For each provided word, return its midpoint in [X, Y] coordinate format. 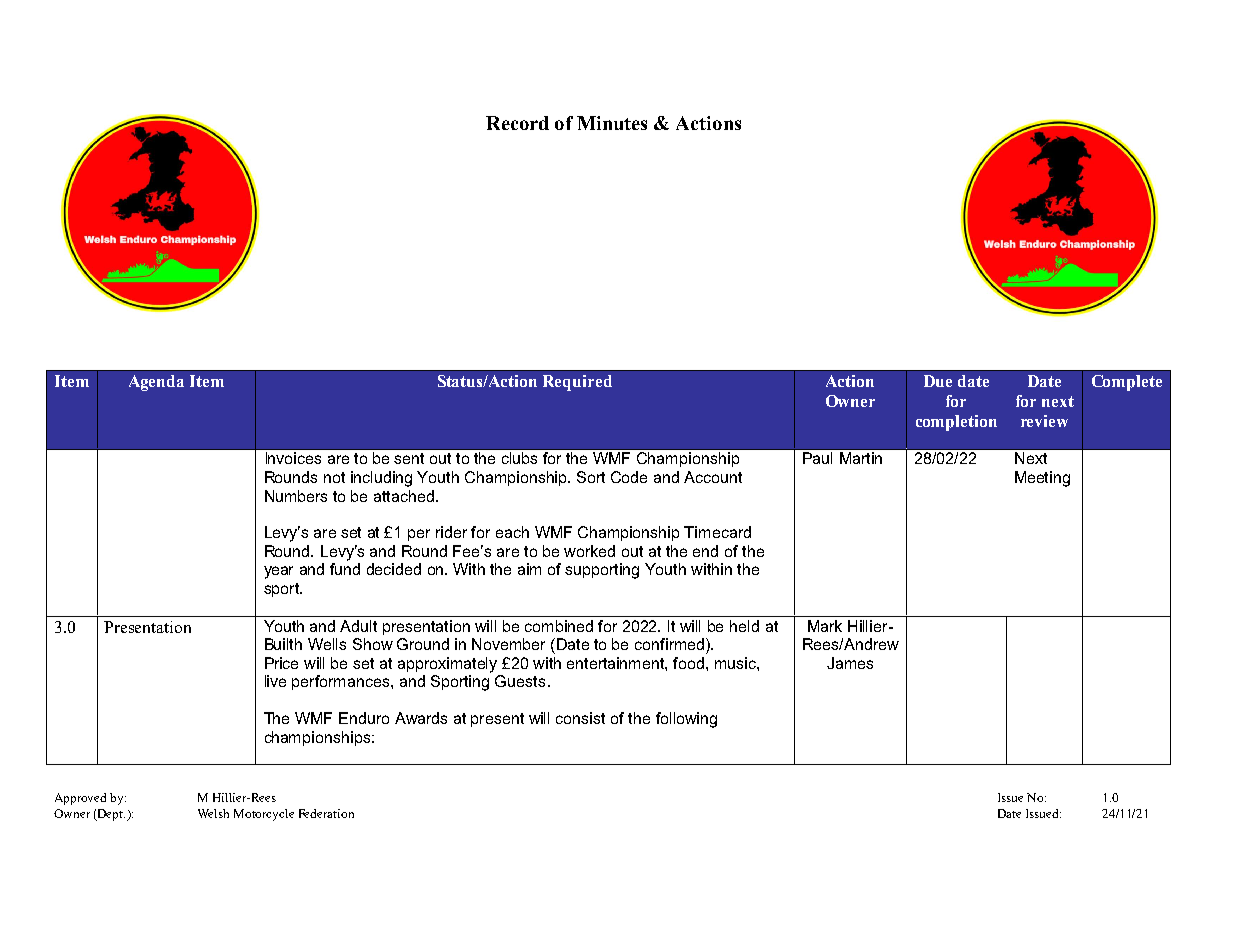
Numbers [296, 496]
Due [938, 381]
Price [281, 663]
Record [517, 123]
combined [559, 626]
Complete [1127, 383]
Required [577, 383]
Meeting [1042, 479]
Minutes [612, 123]
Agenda [156, 383]
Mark [825, 626]
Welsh [213, 813]
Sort [591, 477]
